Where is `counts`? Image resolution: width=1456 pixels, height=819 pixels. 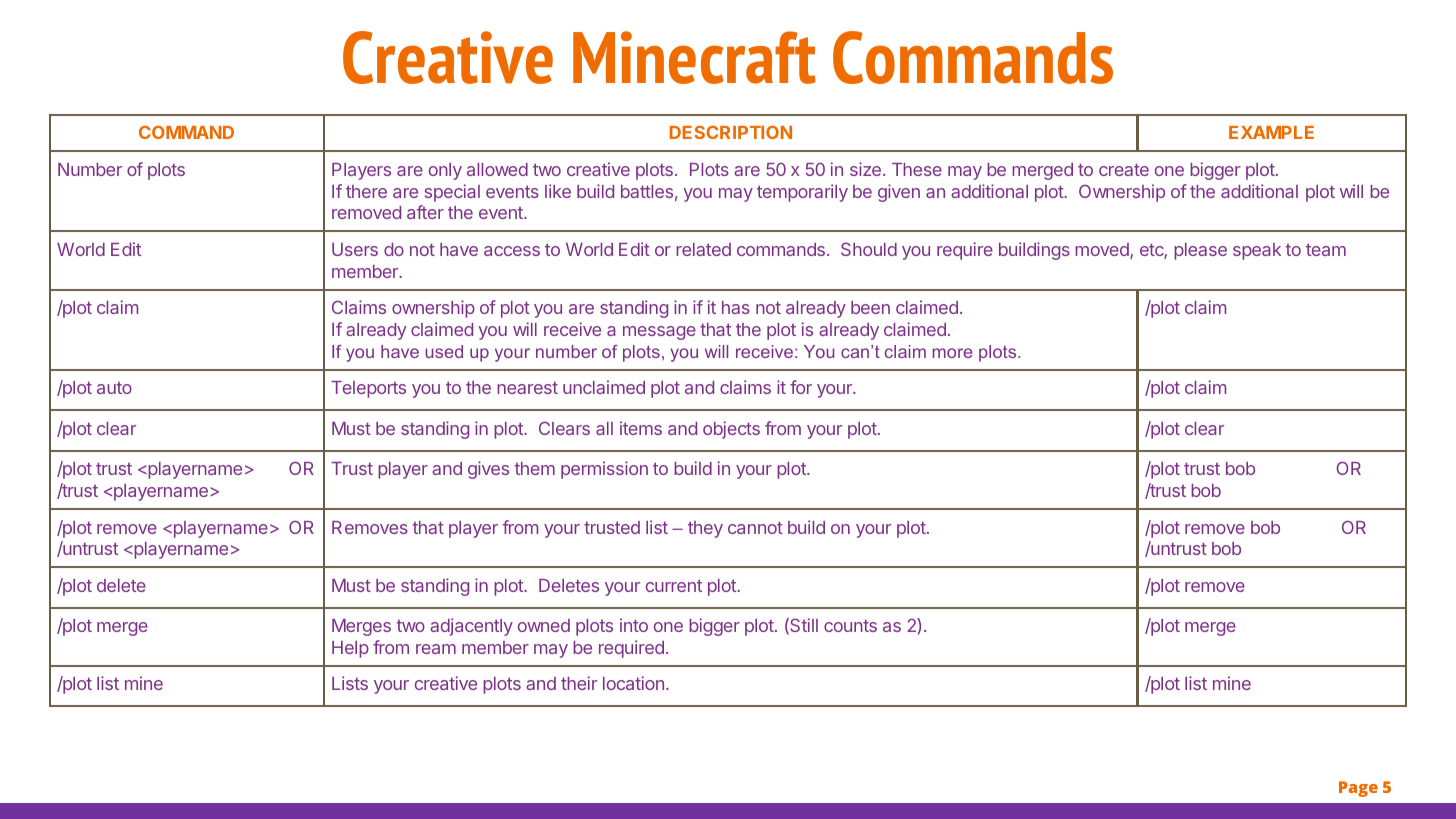 counts is located at coordinates (850, 625).
